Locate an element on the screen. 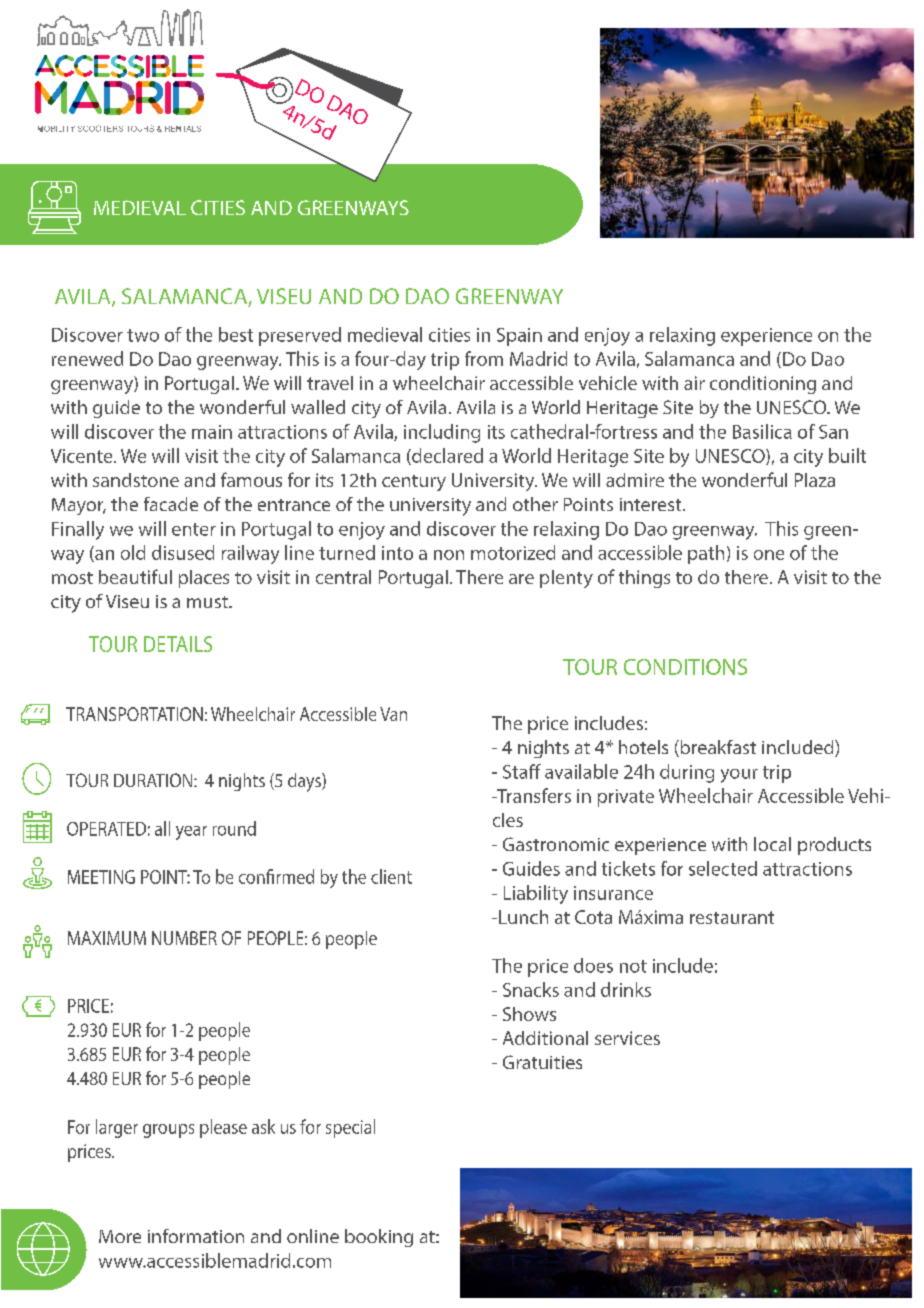  two is located at coordinates (143, 335).
